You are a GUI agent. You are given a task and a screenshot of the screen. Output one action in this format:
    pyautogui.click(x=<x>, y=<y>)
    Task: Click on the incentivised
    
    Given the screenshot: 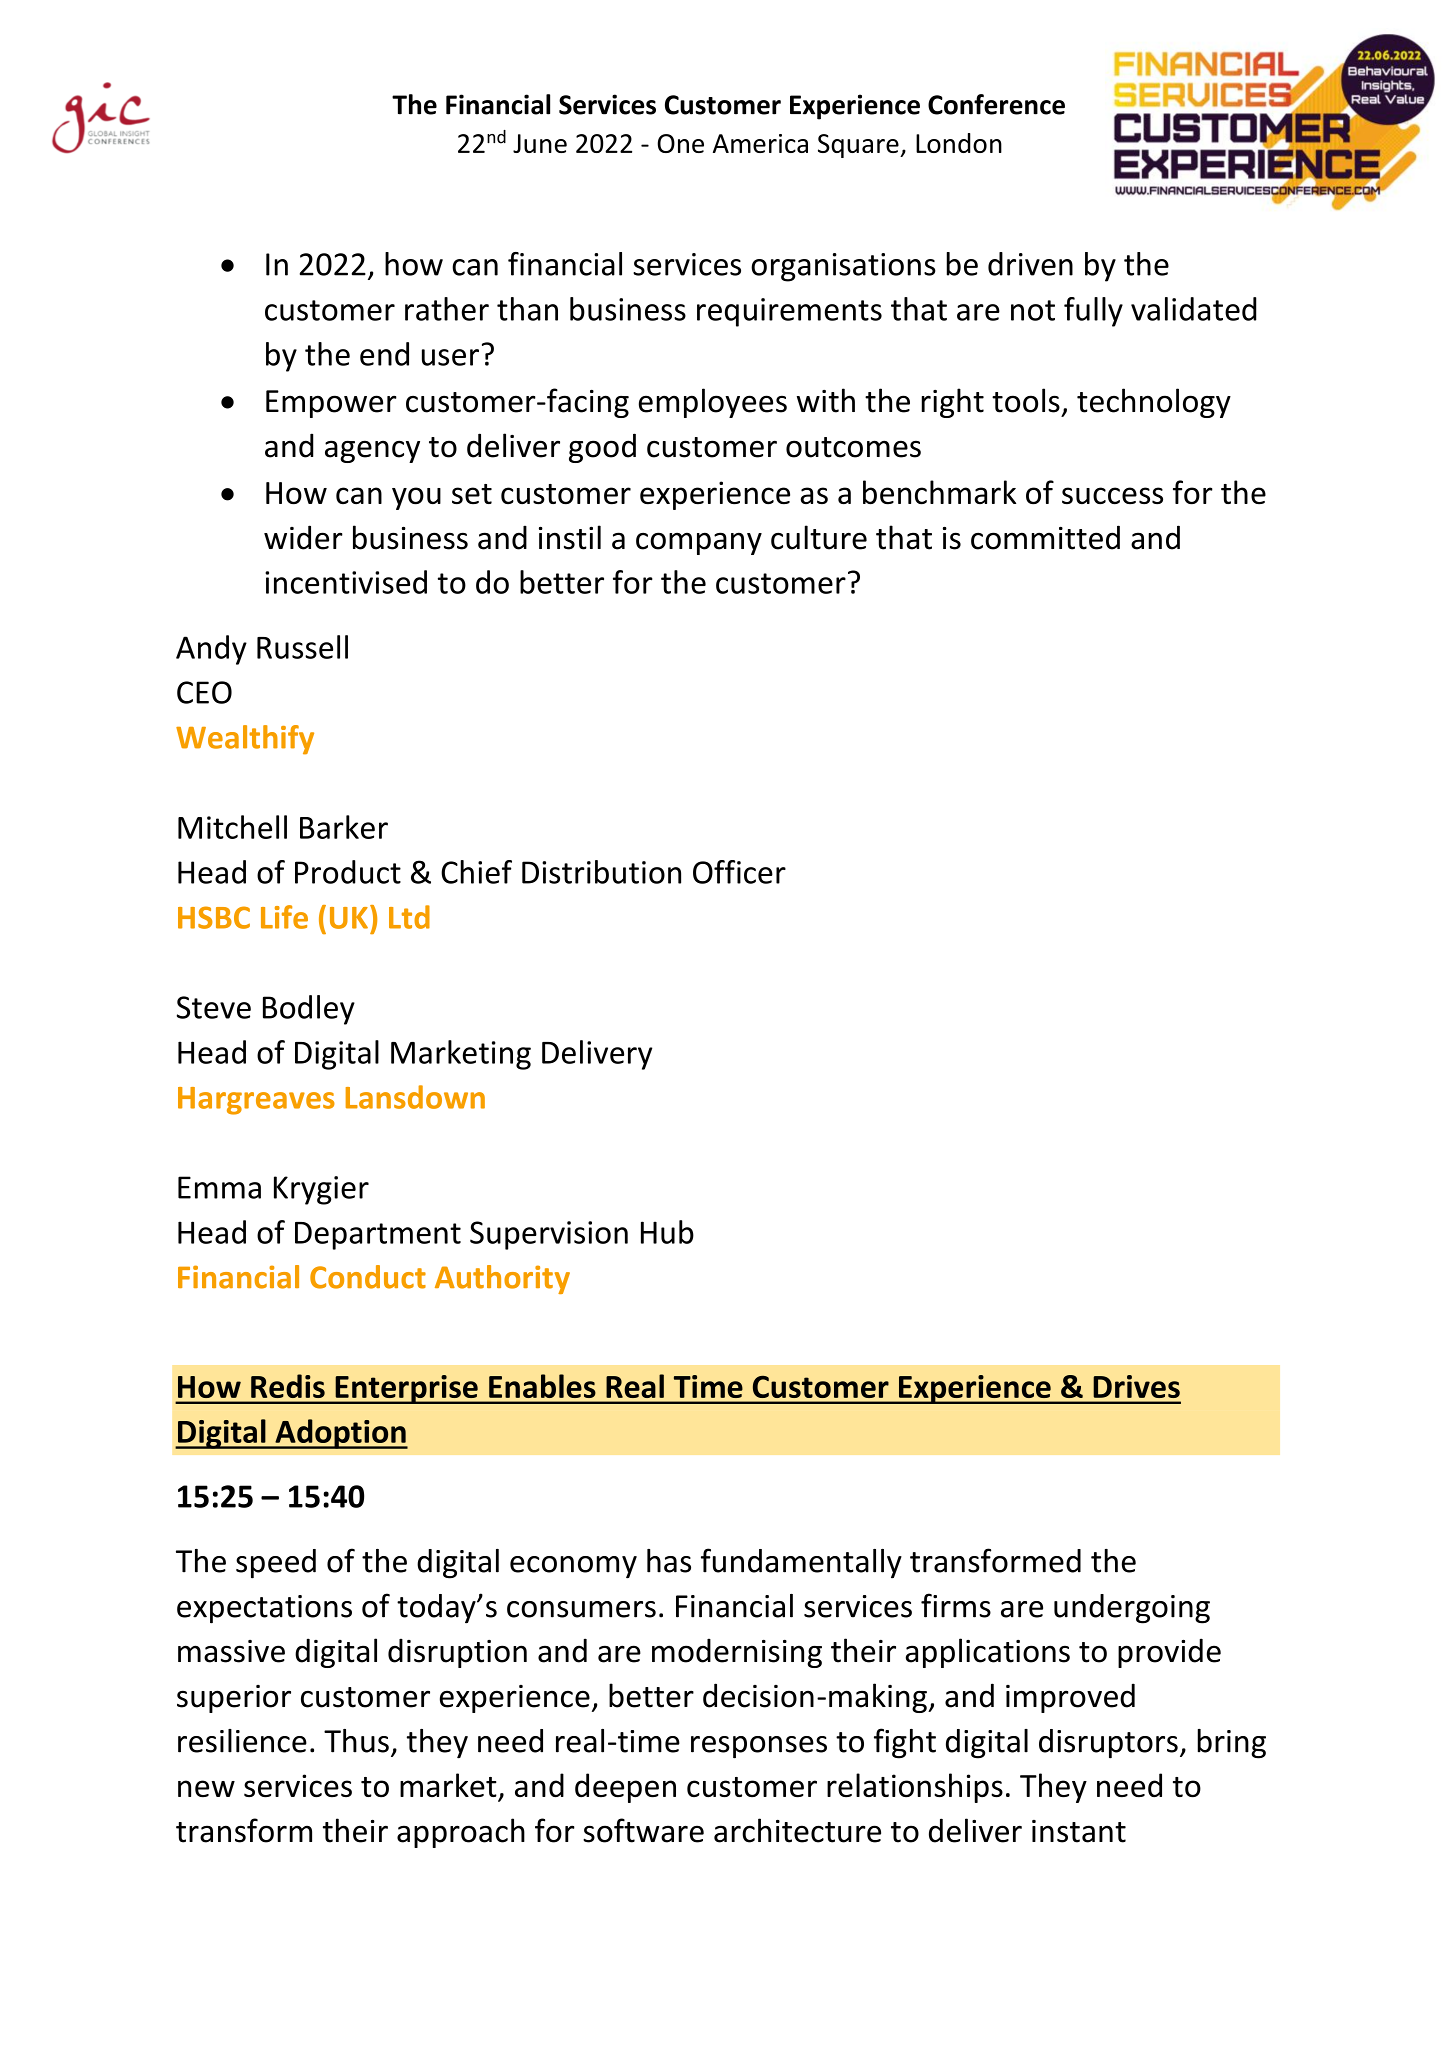 What is the action you would take?
    pyautogui.click(x=346, y=582)
